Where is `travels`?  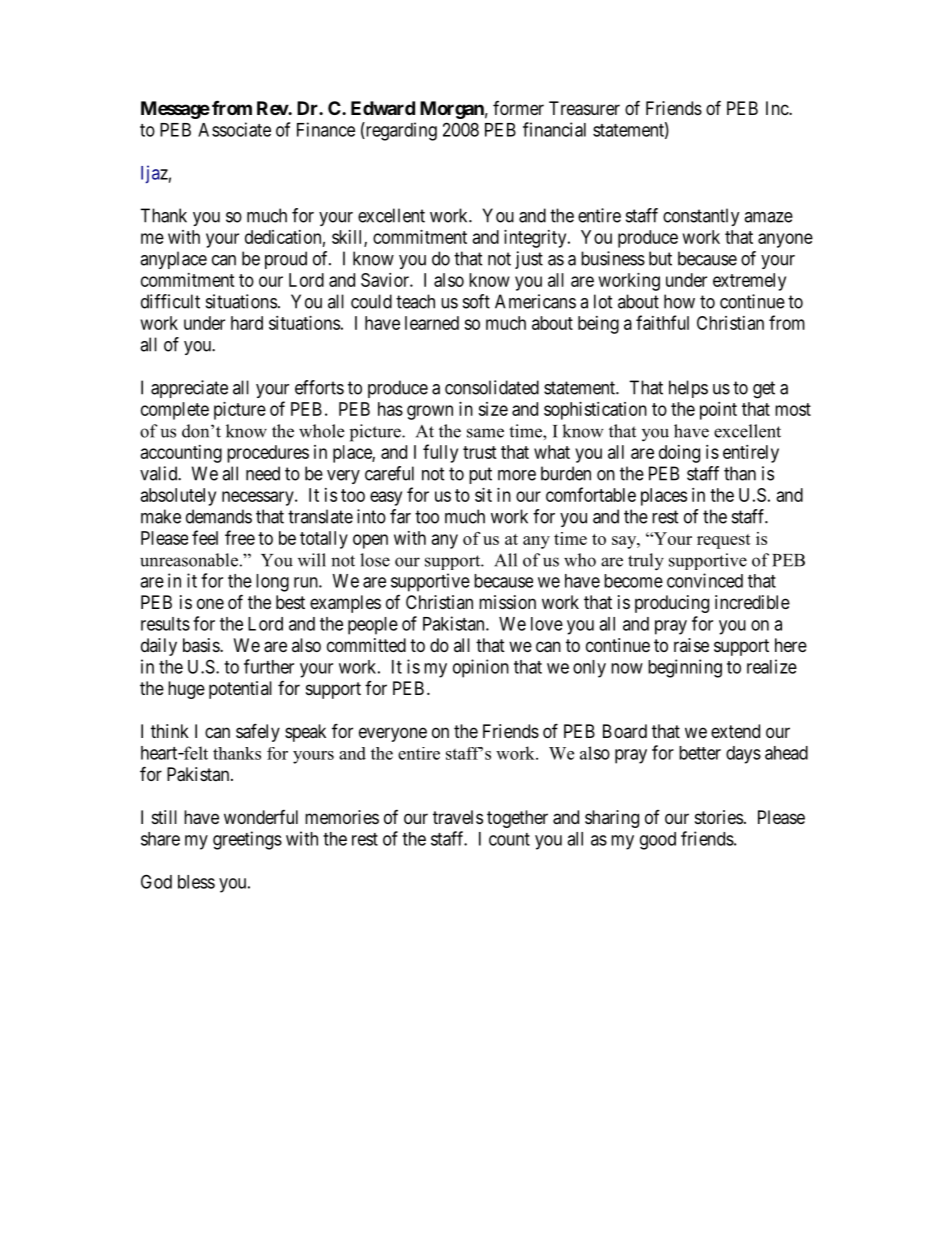
travels is located at coordinates (458, 817).
